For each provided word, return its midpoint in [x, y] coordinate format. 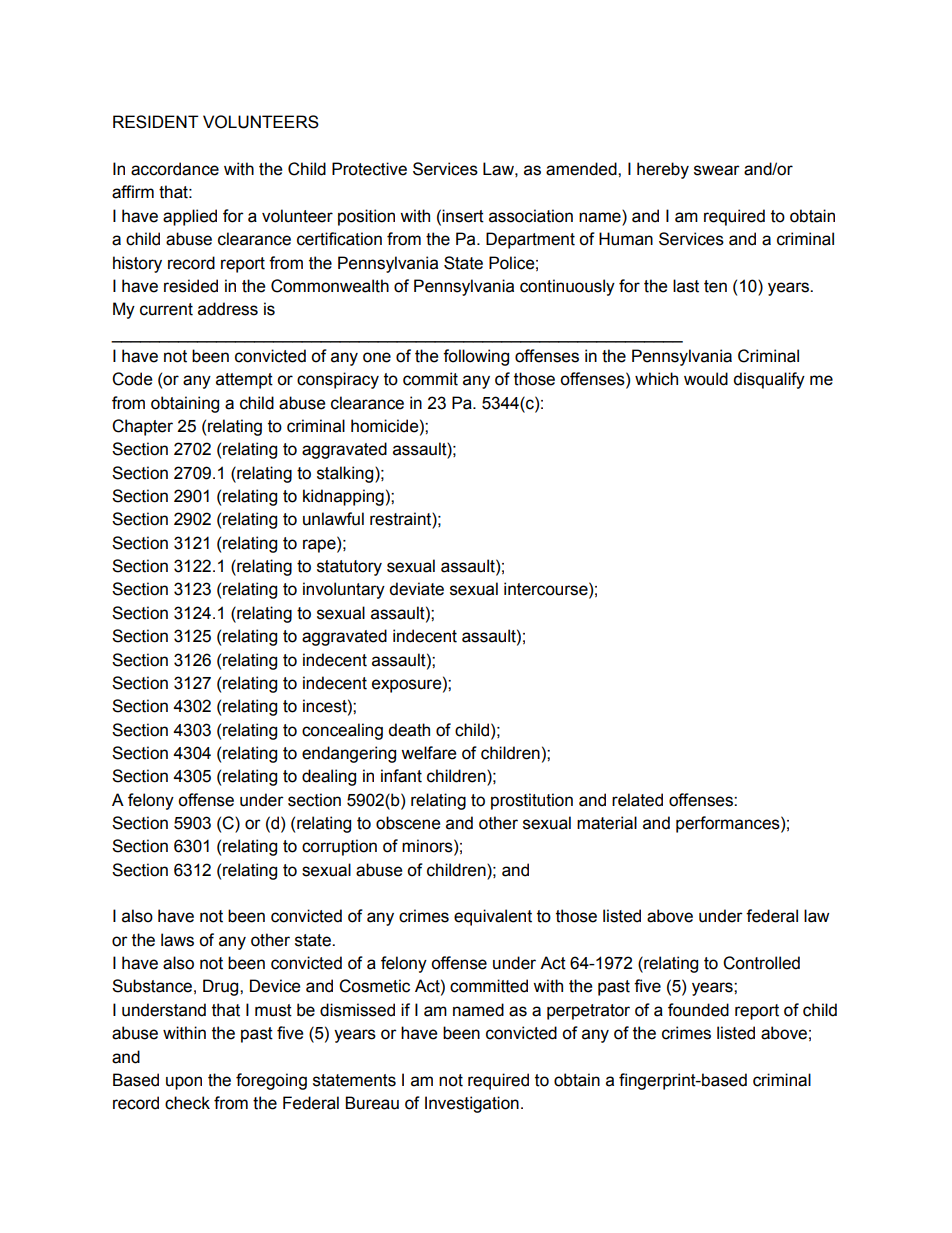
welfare [428, 753]
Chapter [142, 427]
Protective [369, 169]
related [637, 800]
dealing [329, 777]
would [706, 379]
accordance [175, 169]
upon [184, 1083]
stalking [346, 474]
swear [717, 170]
